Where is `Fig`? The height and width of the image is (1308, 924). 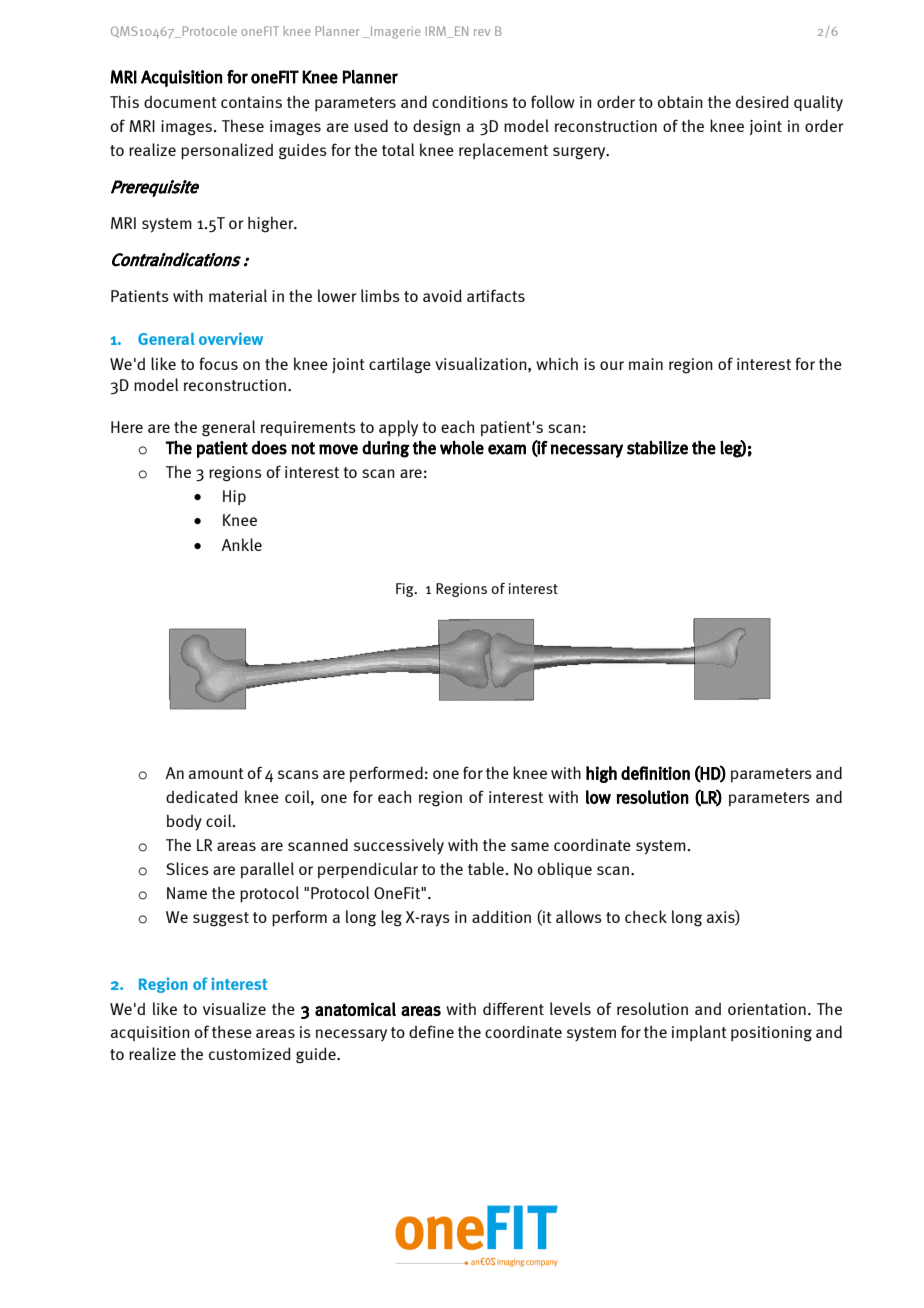
Fig is located at coordinates (406, 590).
